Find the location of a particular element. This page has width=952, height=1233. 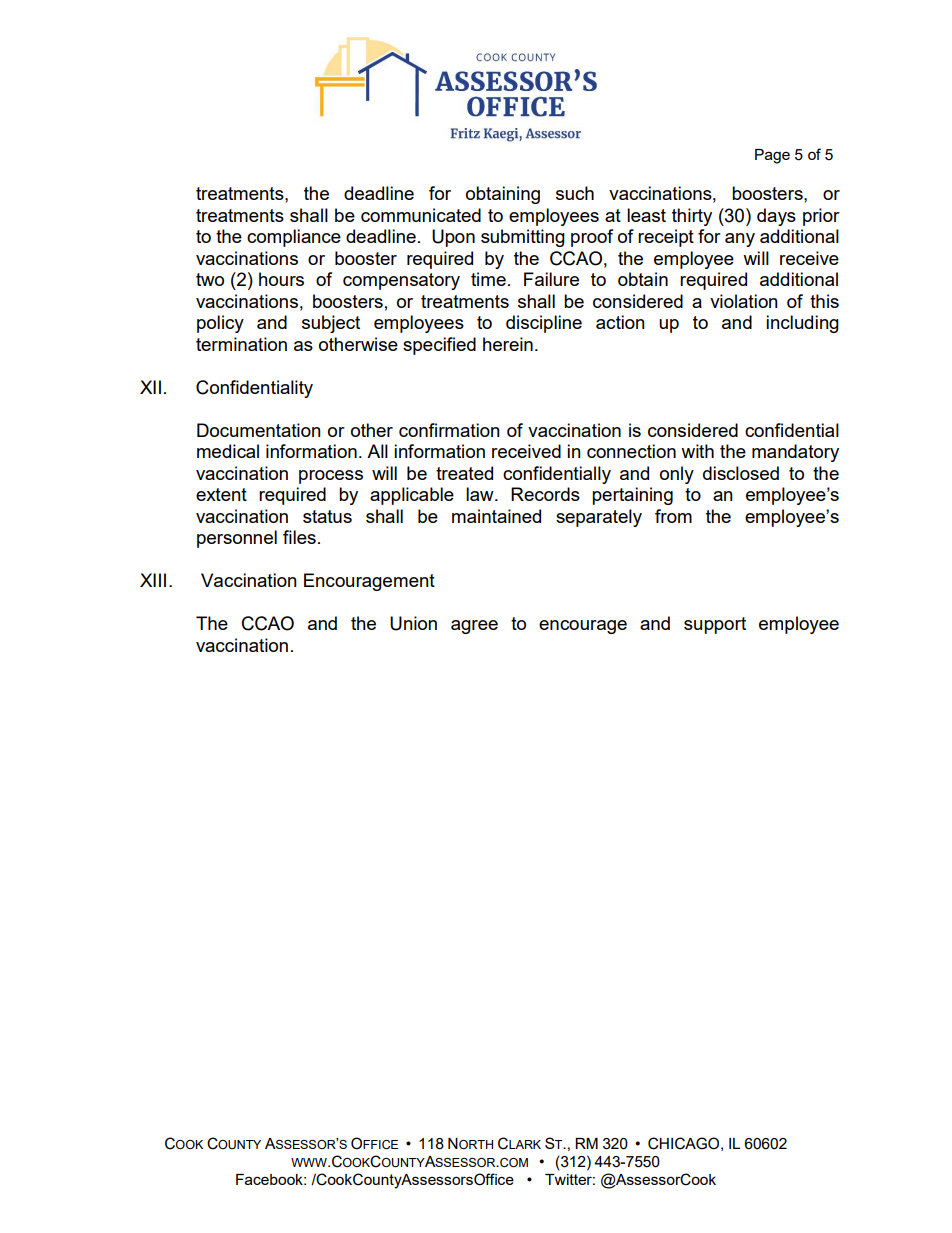

with is located at coordinates (697, 451).
